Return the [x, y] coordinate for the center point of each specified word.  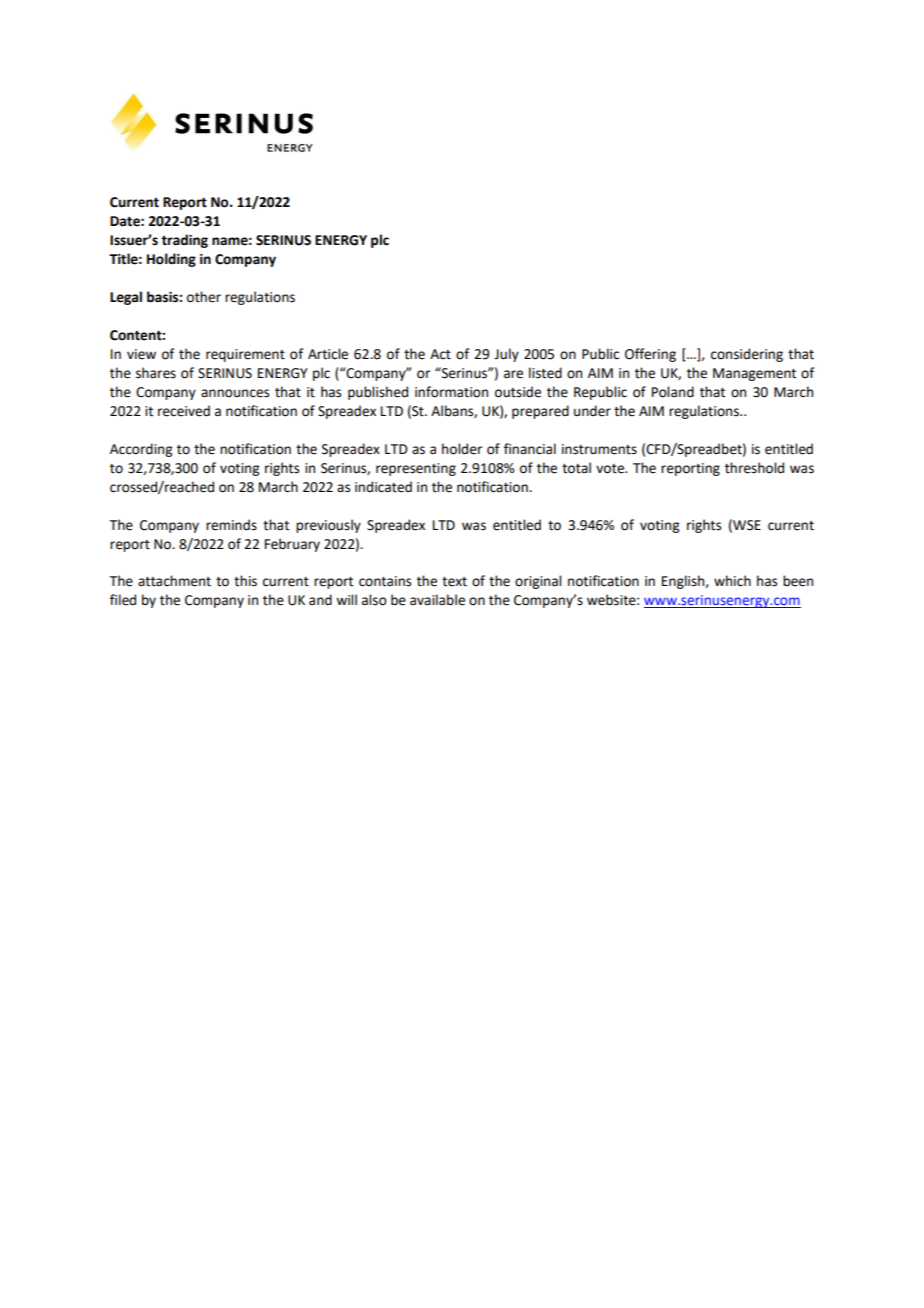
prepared [540, 412]
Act [440, 354]
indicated [383, 487]
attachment [174, 581]
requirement [245, 355]
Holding [171, 260]
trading [184, 241]
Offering [650, 355]
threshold [754, 468]
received [184, 411]
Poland [673, 392]
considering [747, 355]
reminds [231, 525]
